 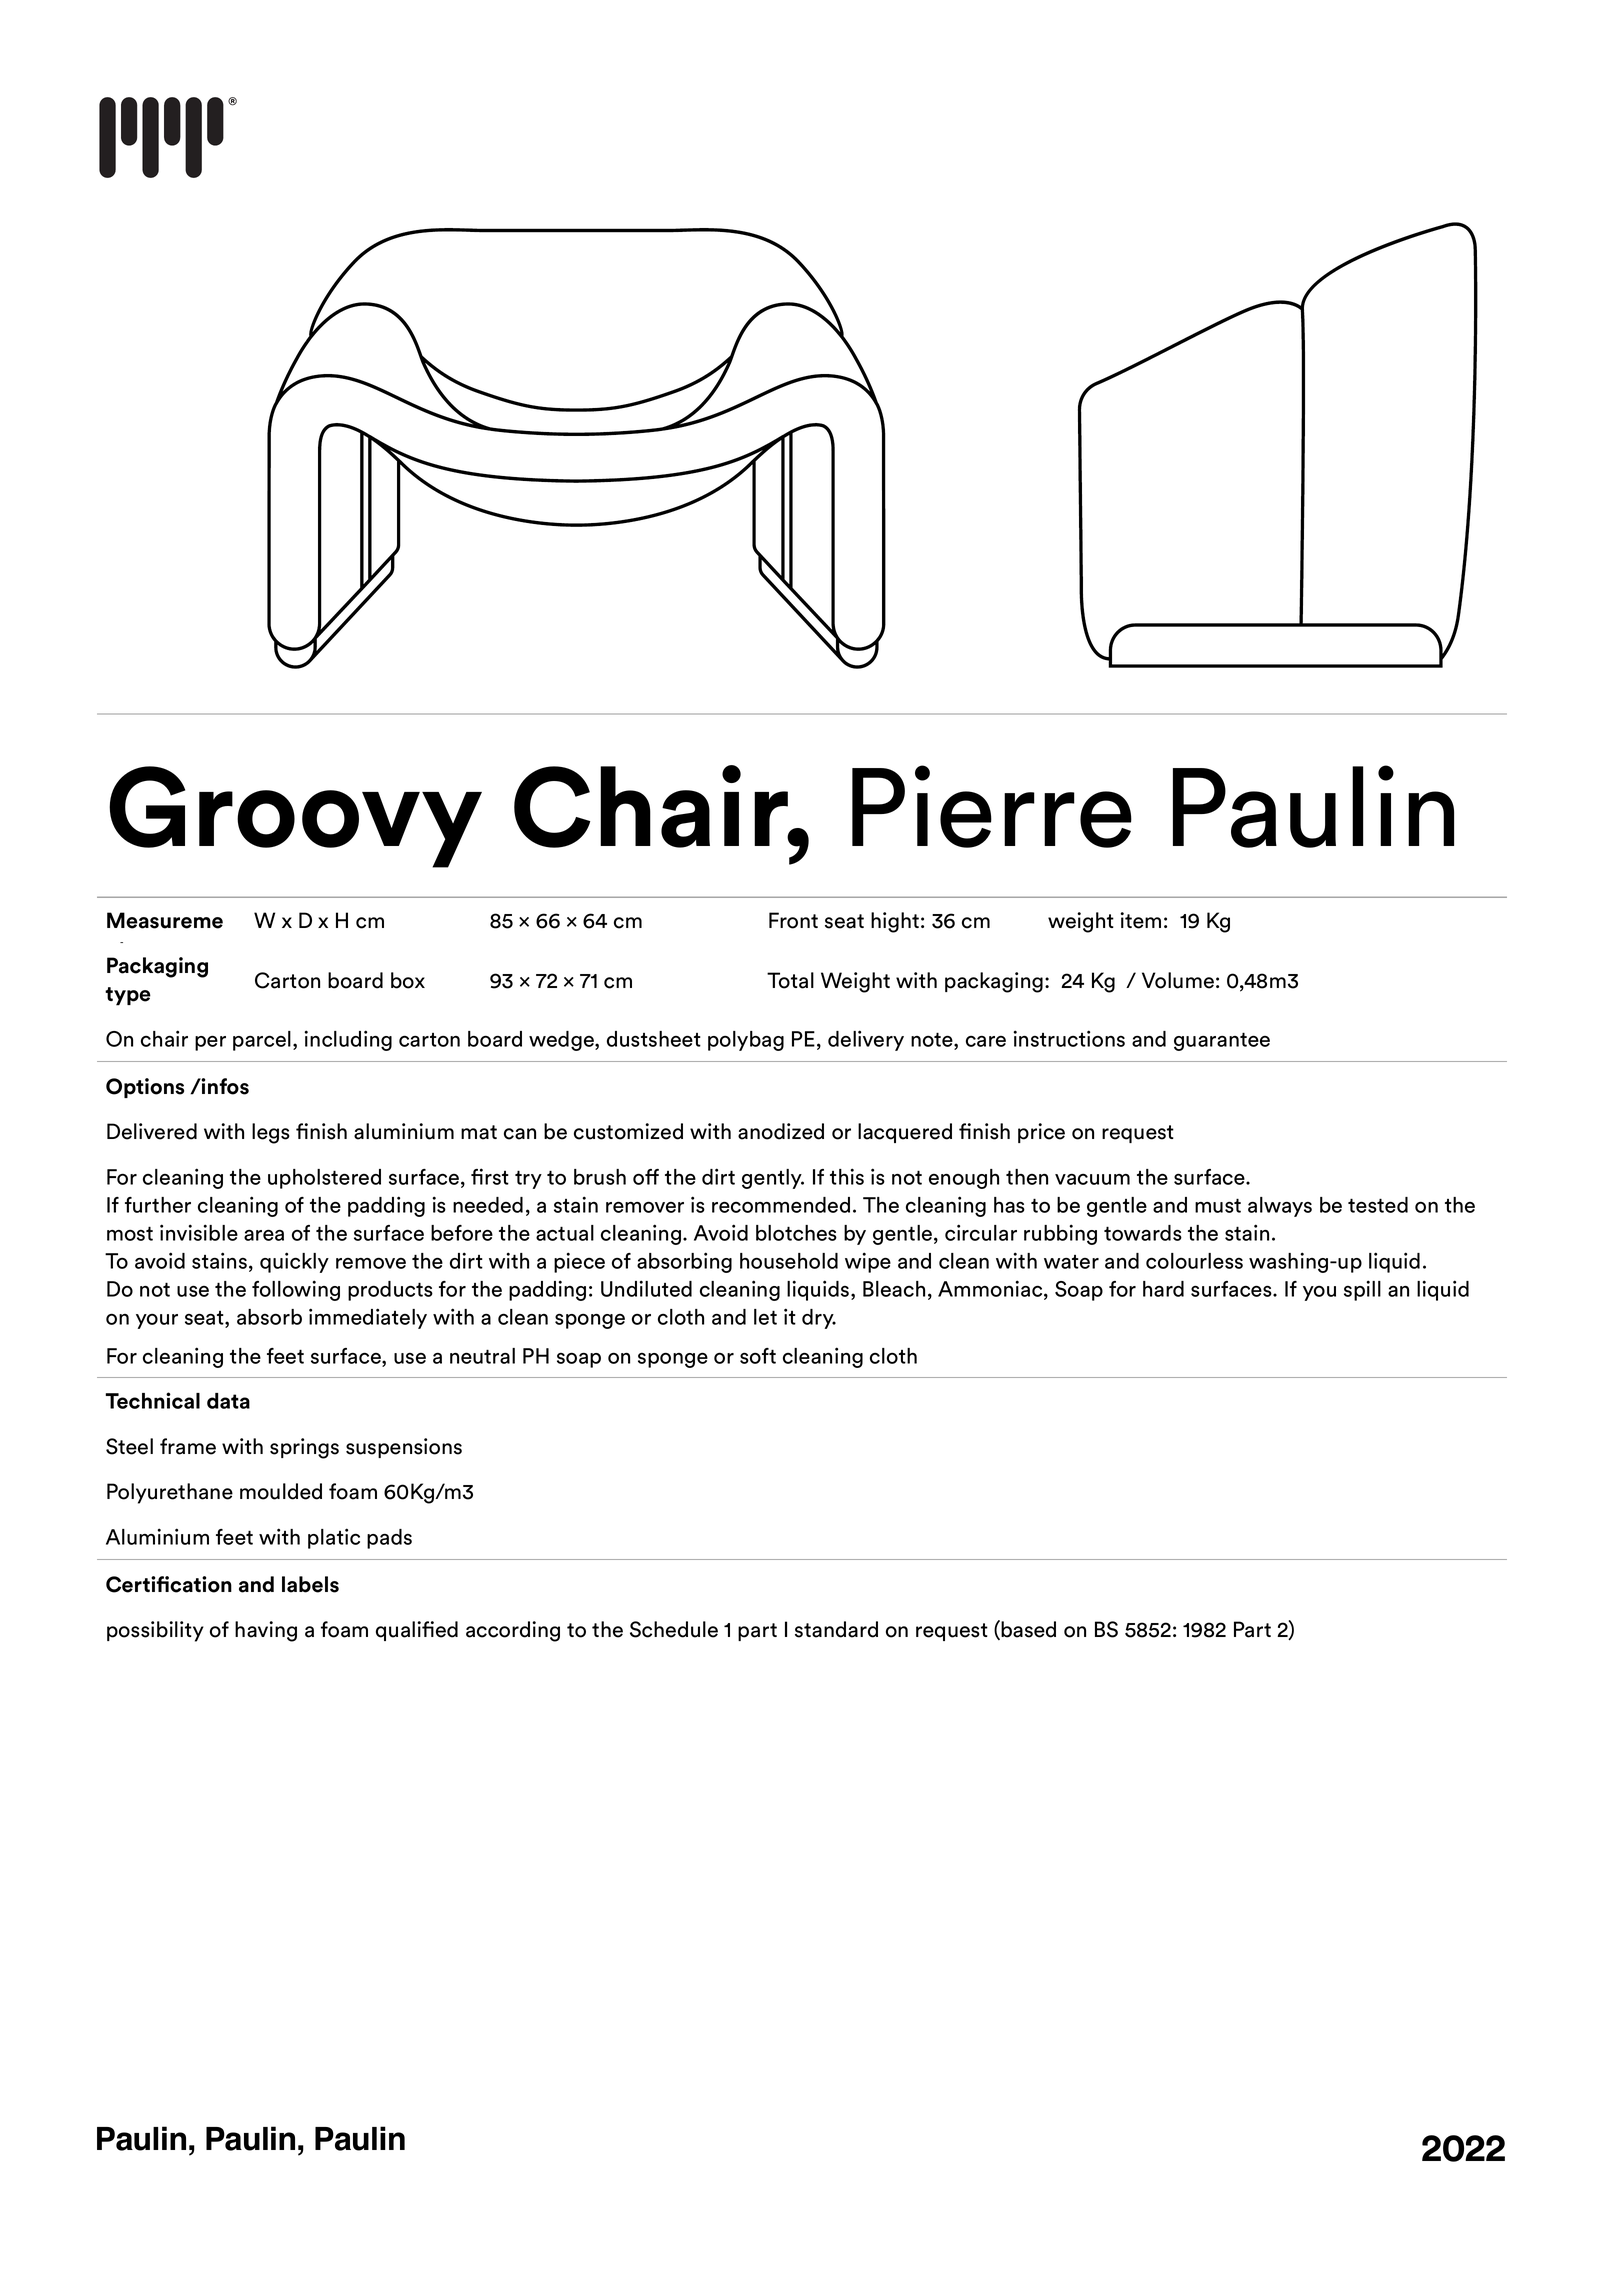 I want to click on labels, so click(x=310, y=1584).
